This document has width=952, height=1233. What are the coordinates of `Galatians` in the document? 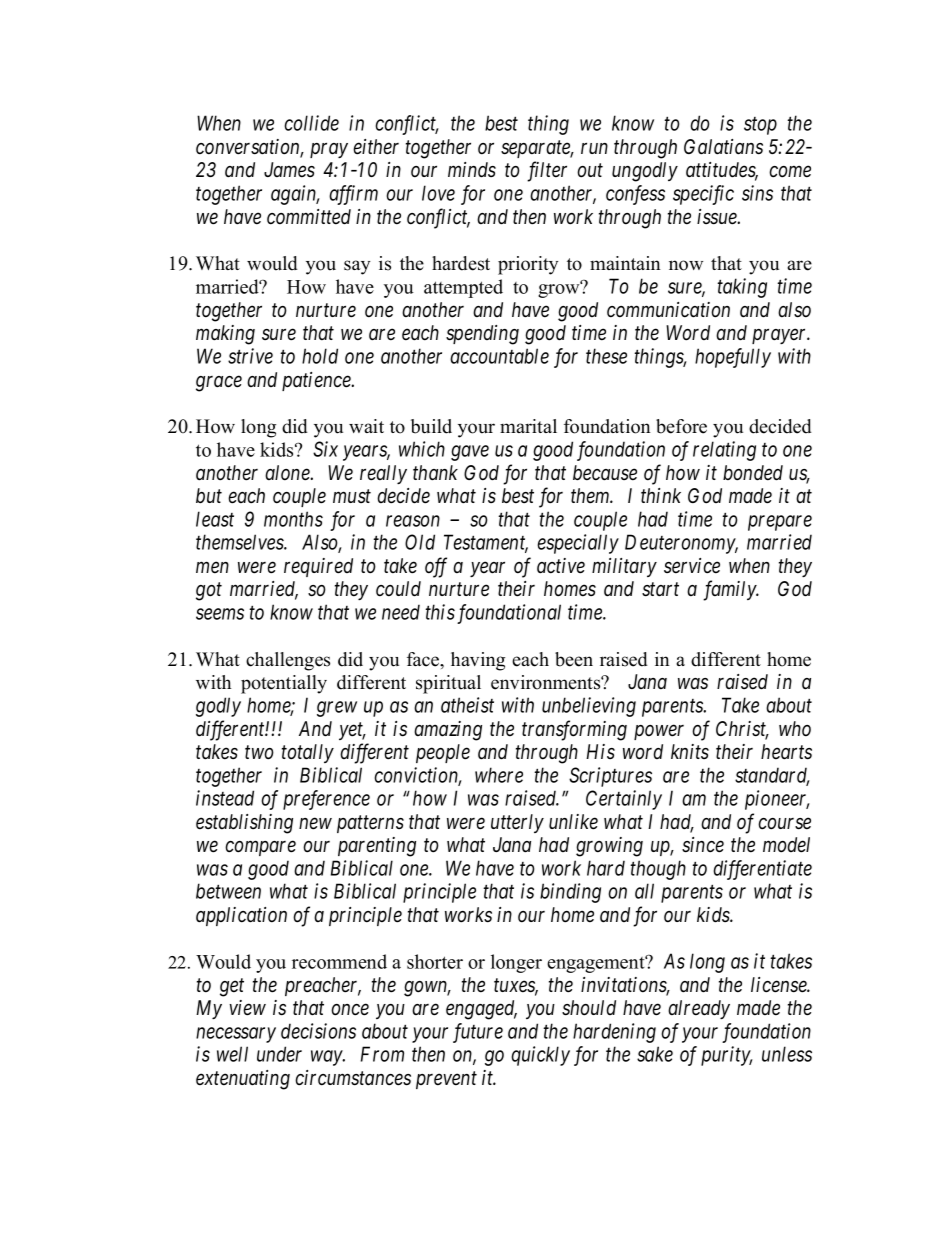 It's located at (723, 147).
